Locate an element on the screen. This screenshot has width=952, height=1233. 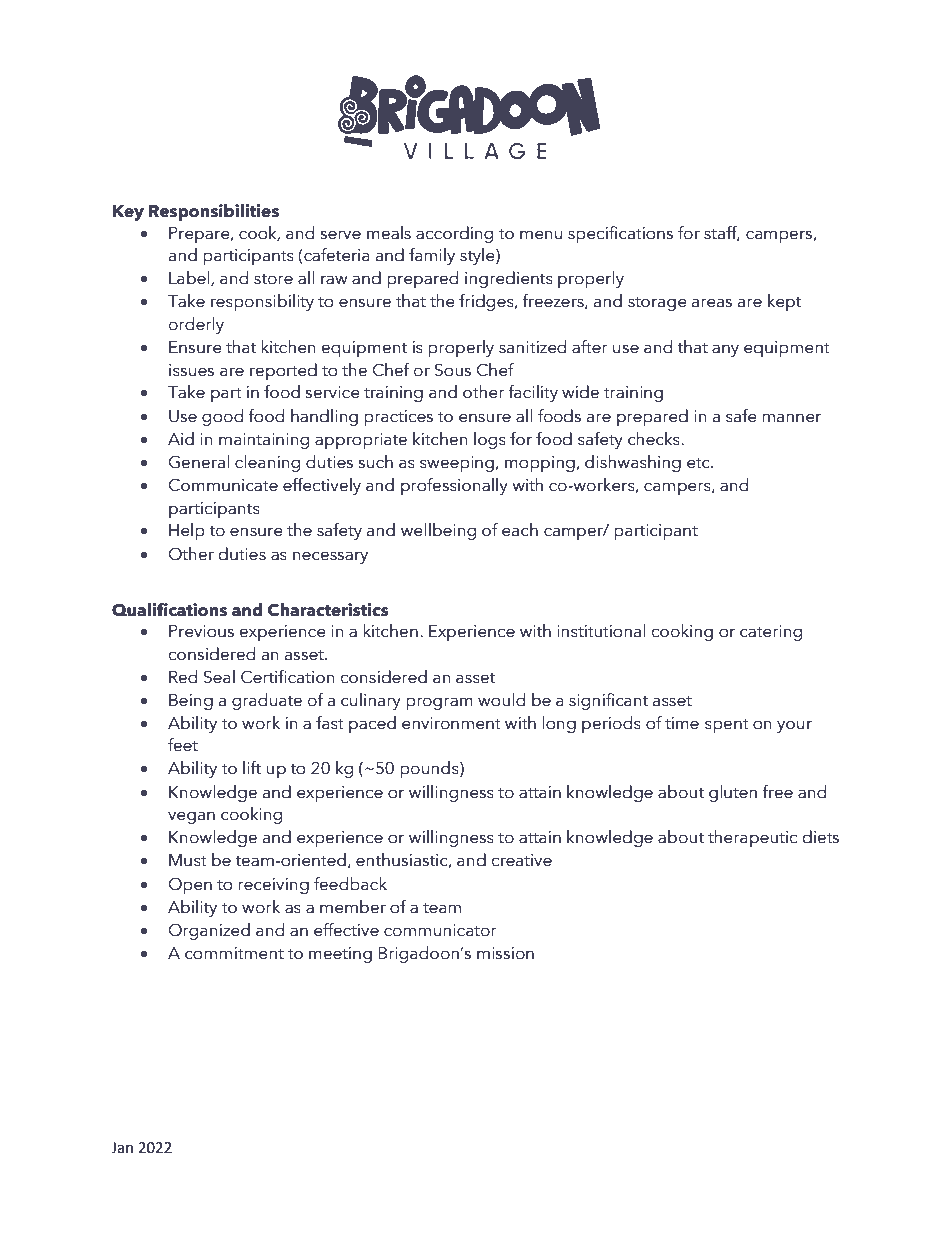
therapeutic is located at coordinates (752, 838).
